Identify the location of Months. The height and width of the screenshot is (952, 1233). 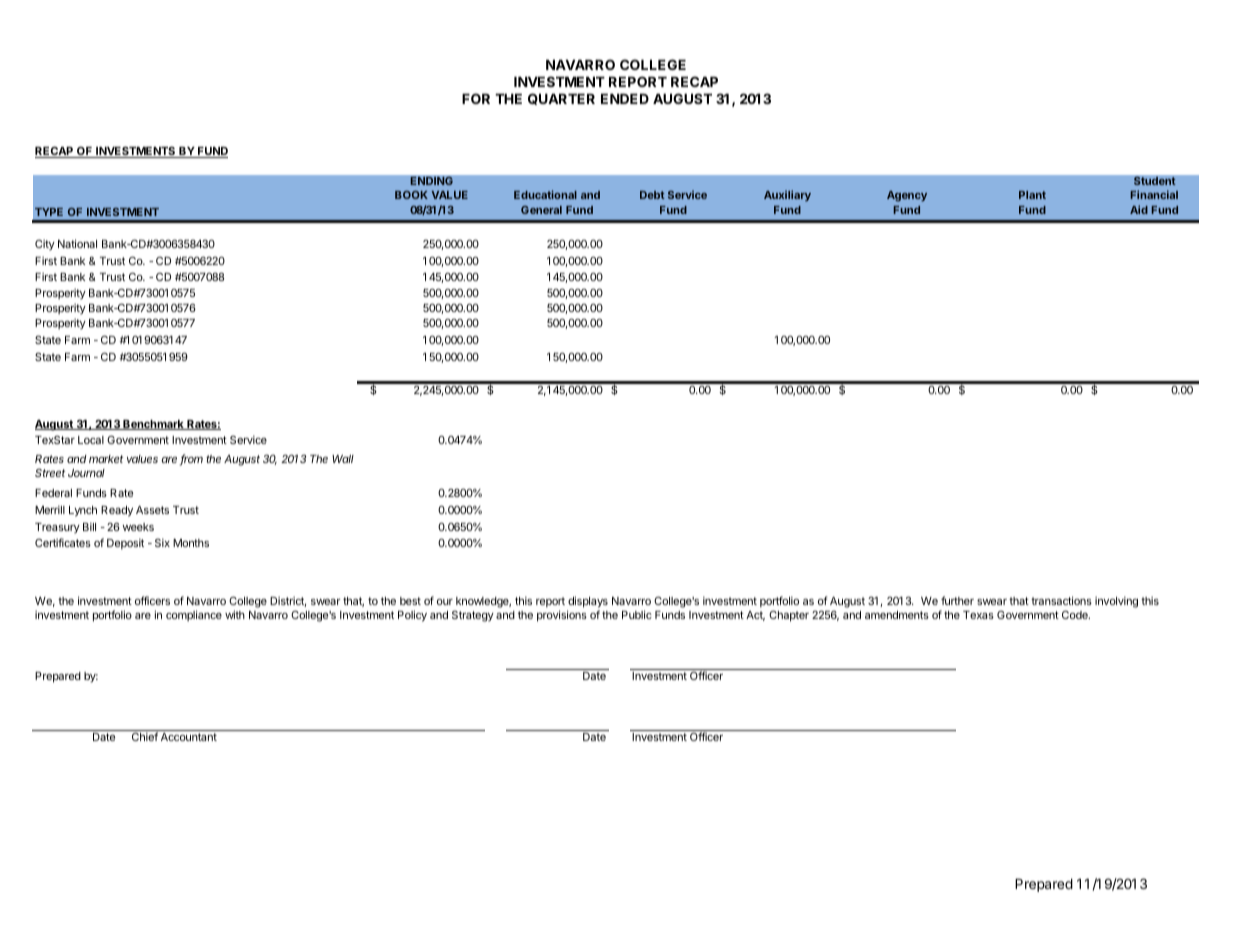
(191, 543).
